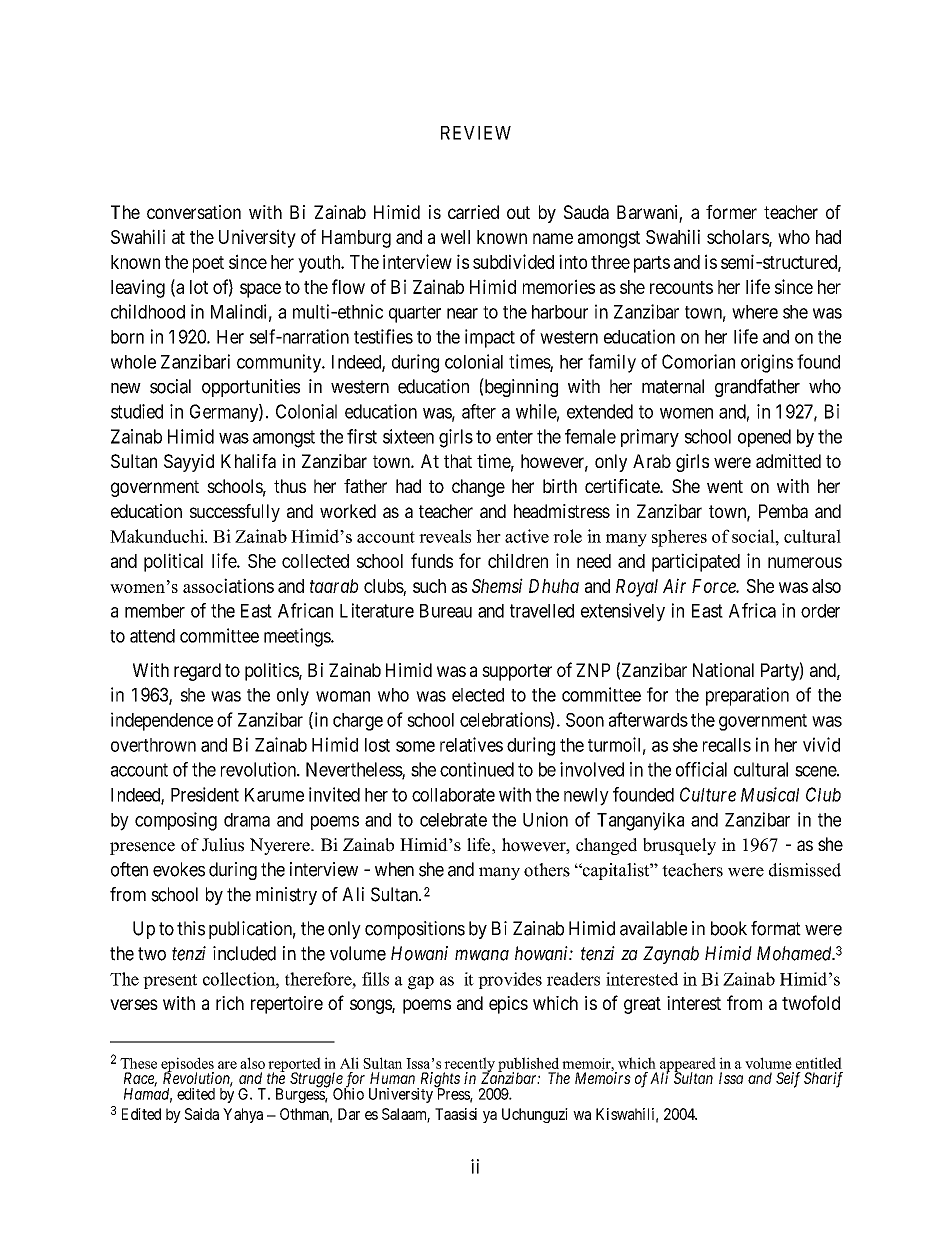 This image has height=1233, width=952. Describe the element at coordinates (788, 1080) in the image. I see `Seif` at that location.
